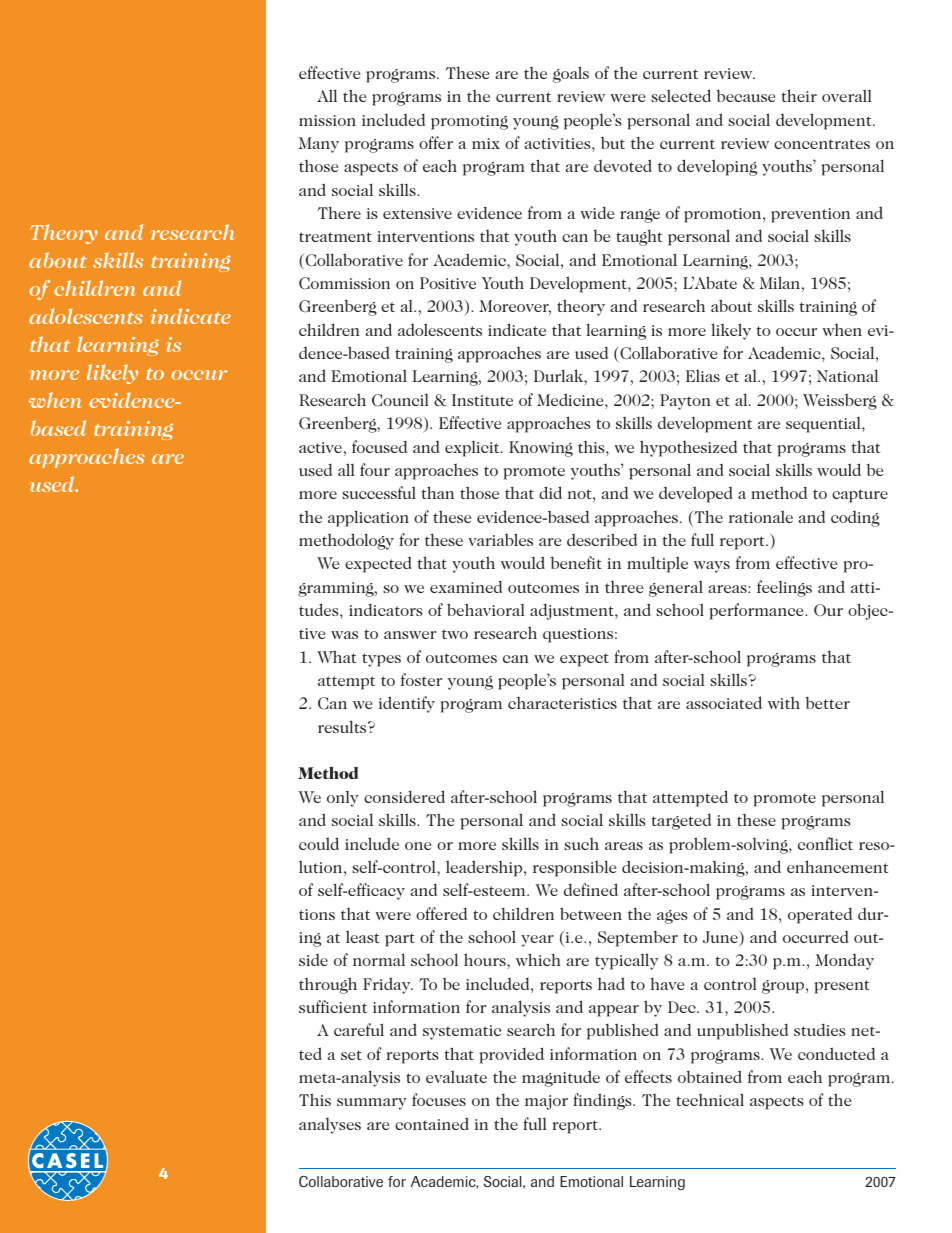  Describe the element at coordinates (541, 449) in the screenshot. I see `Knowing` at that location.
